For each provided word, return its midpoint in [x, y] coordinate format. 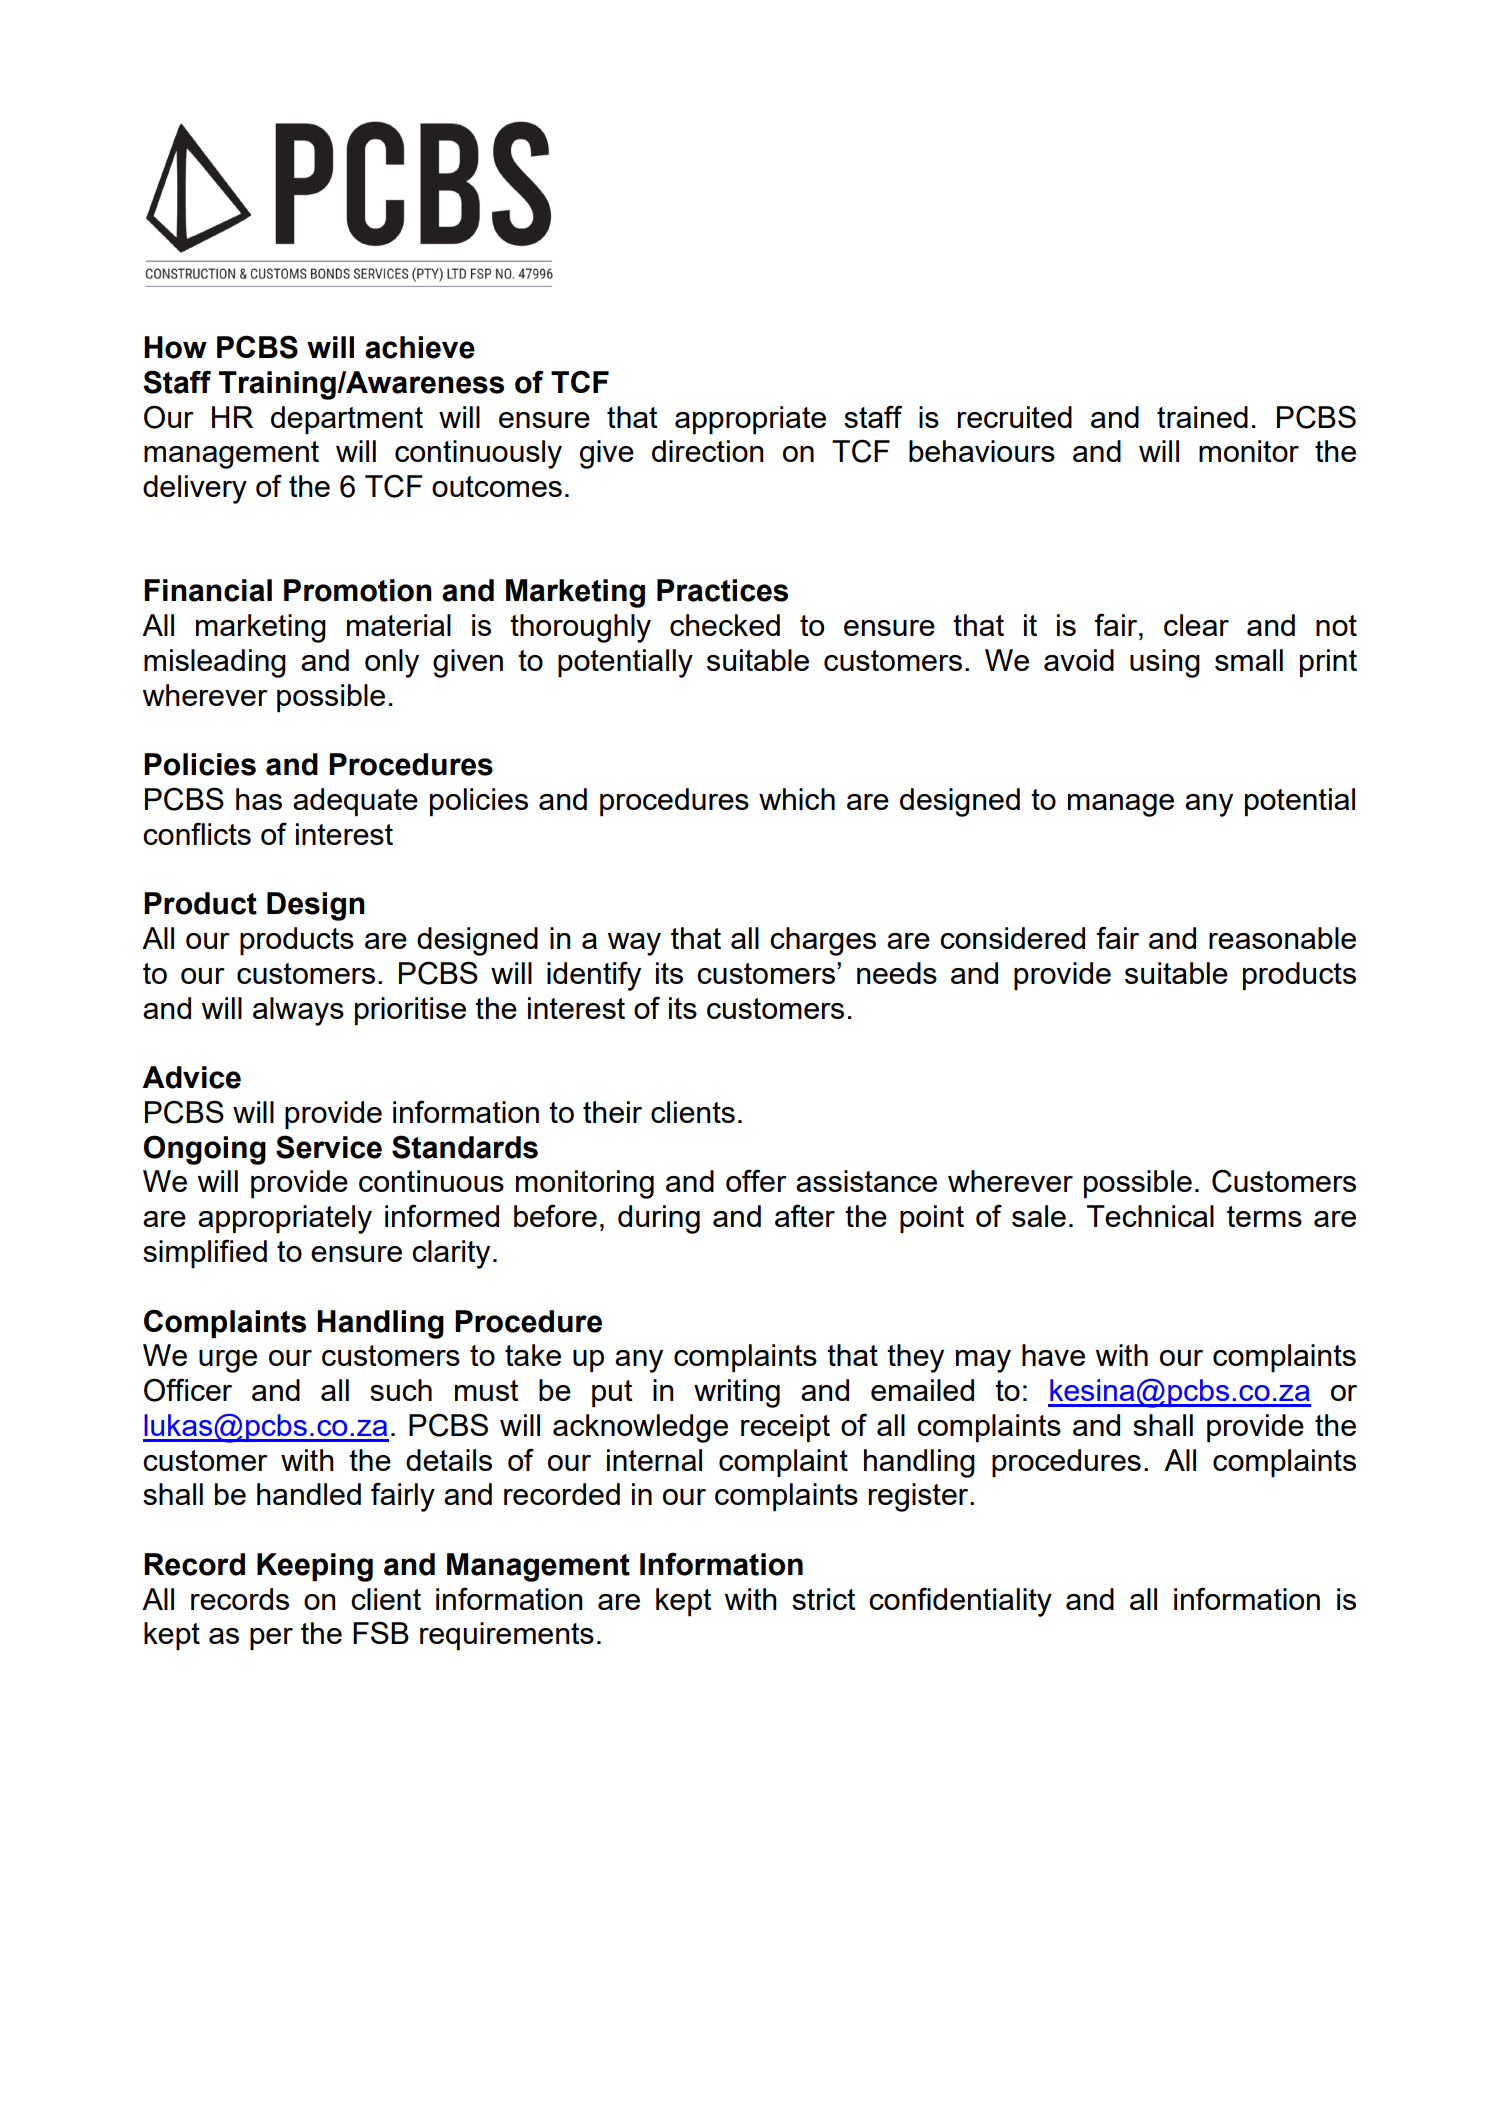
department [347, 420]
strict [824, 1599]
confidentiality [960, 1602]
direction [707, 451]
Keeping [315, 1567]
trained [1202, 417]
